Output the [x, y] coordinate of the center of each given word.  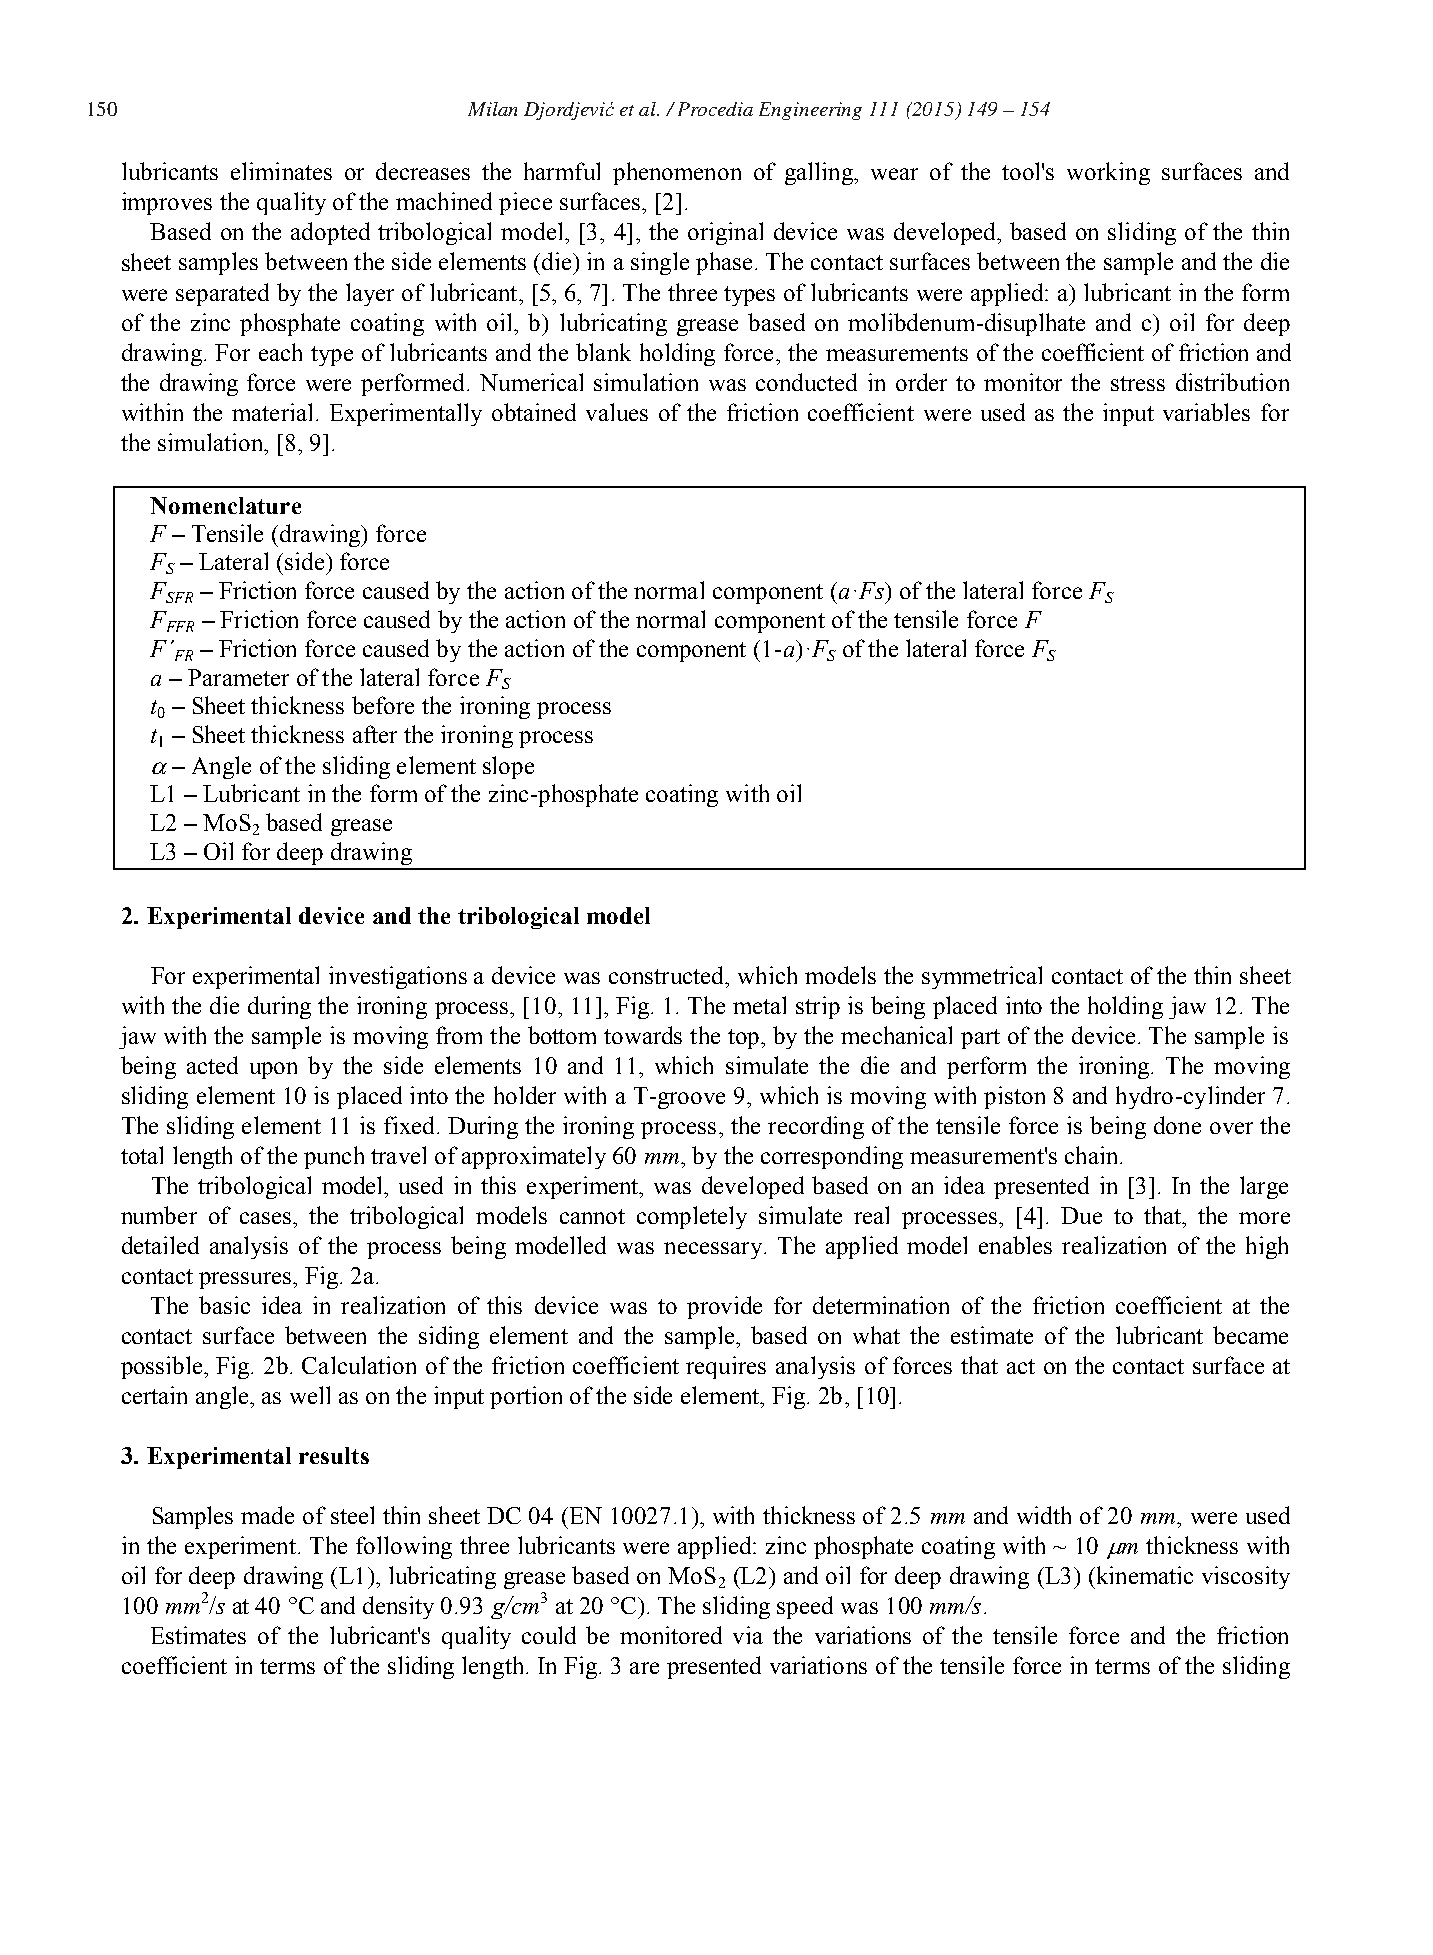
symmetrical [982, 977]
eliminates [281, 171]
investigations [398, 977]
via [748, 1635]
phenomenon [677, 173]
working [1108, 173]
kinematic [1143, 1575]
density [398, 1607]
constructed [667, 975]
